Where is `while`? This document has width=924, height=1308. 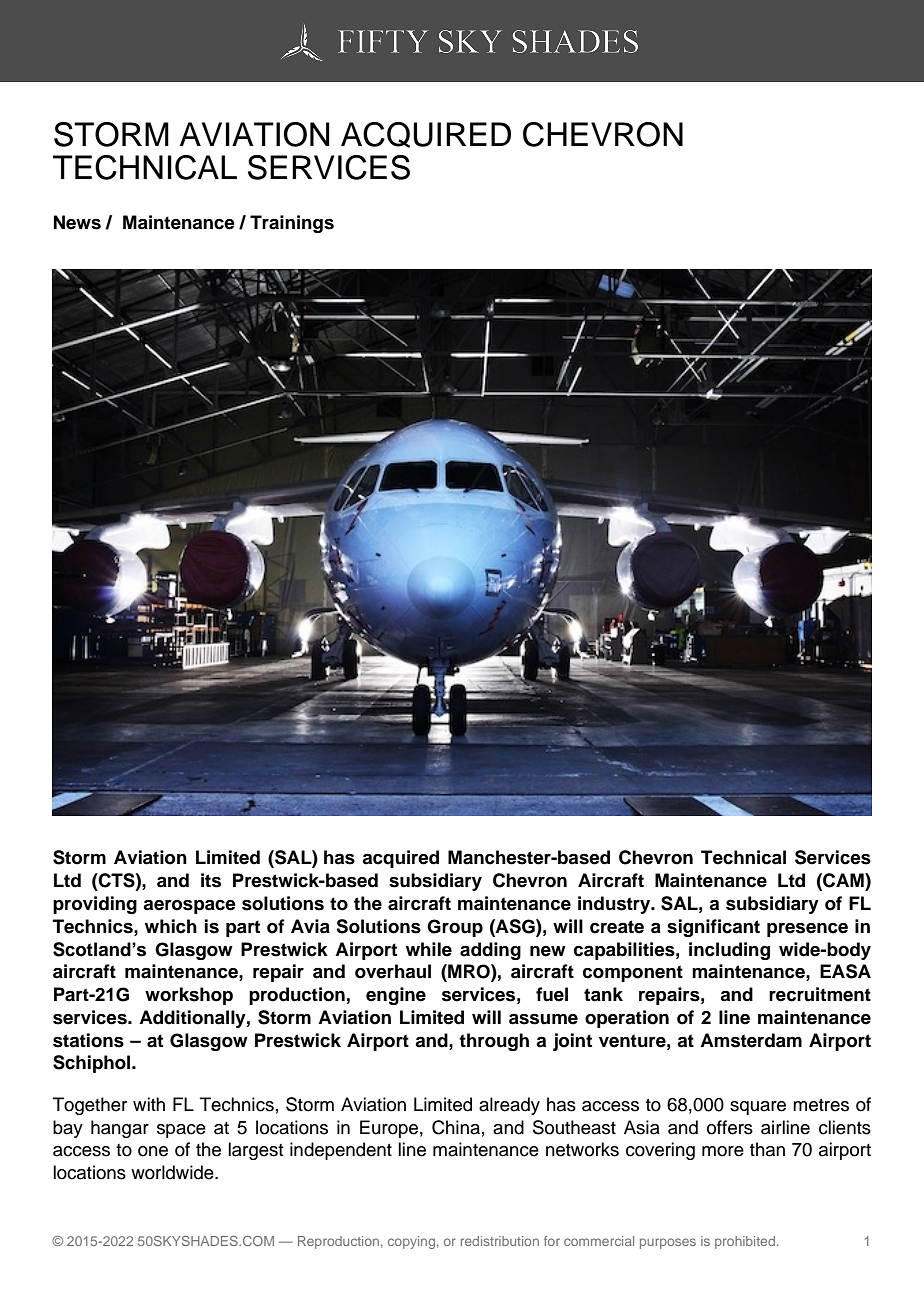
while is located at coordinates (429, 949).
